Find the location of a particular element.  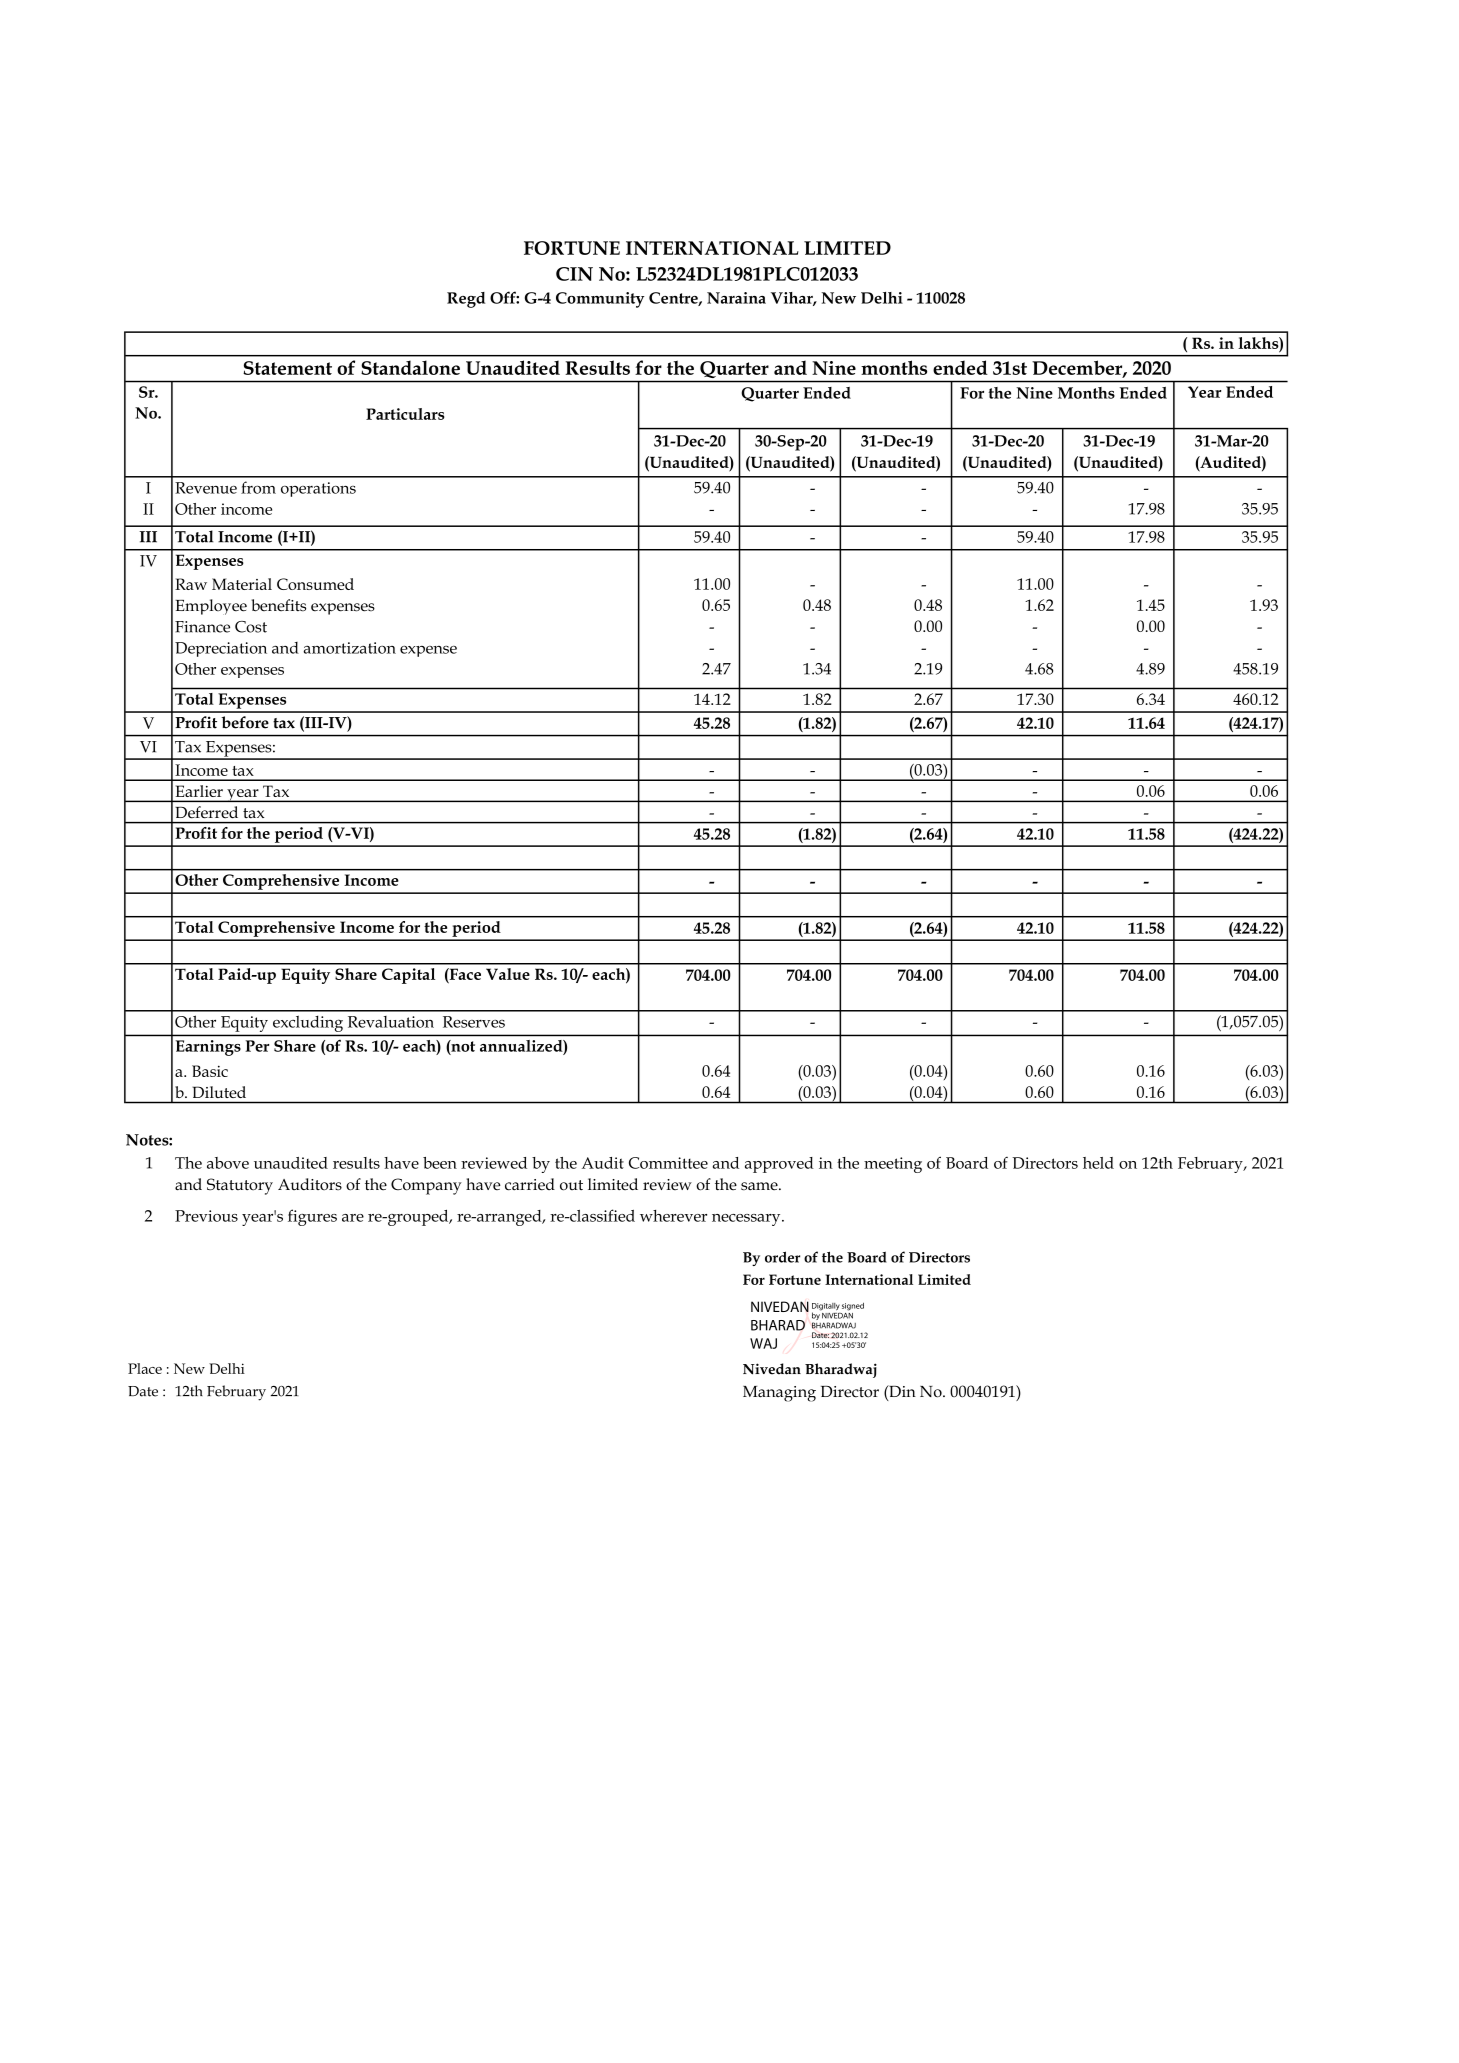

Managing is located at coordinates (779, 1394).
